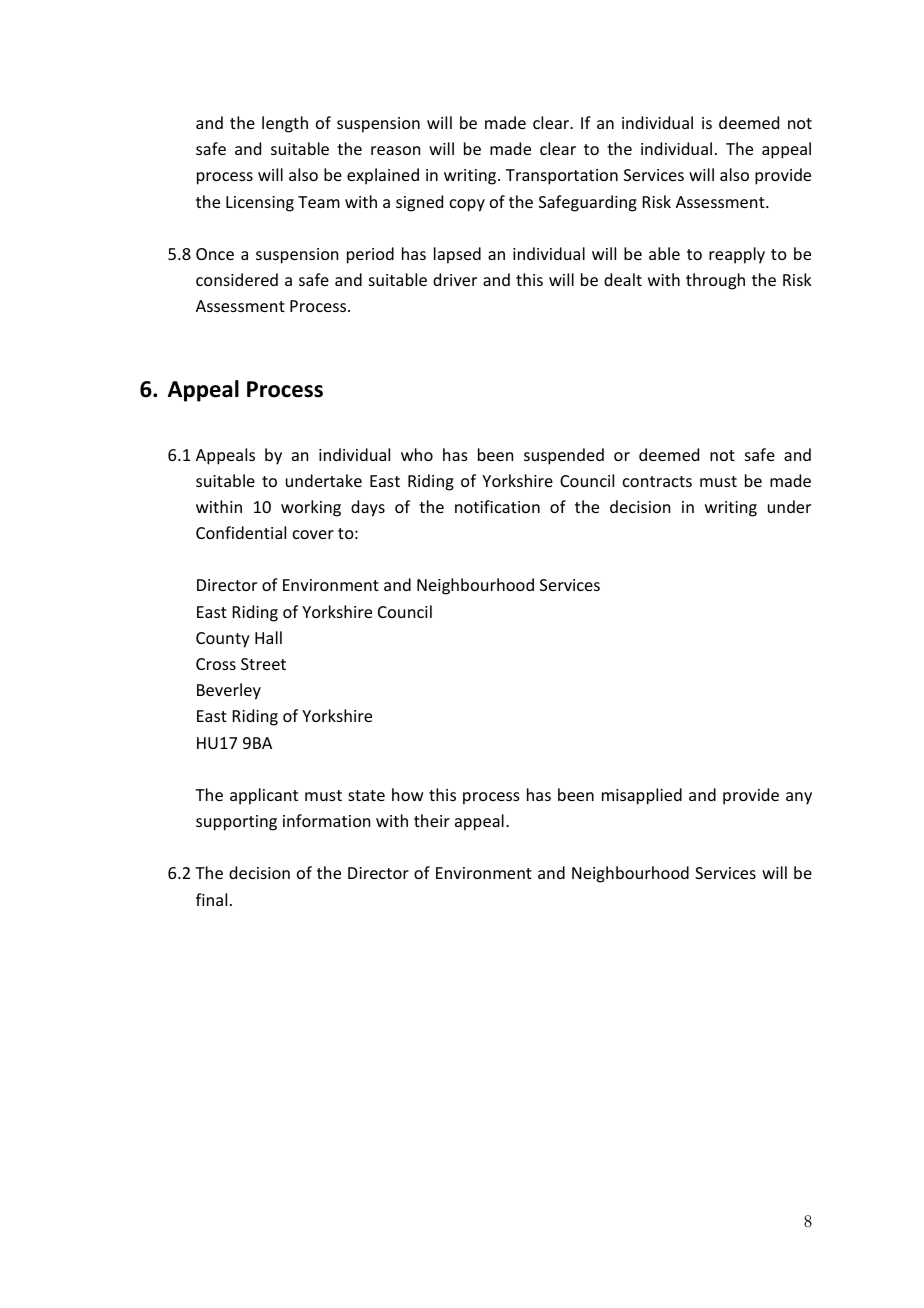  Describe the element at coordinates (657, 481) in the page. I see `contracts` at that location.
